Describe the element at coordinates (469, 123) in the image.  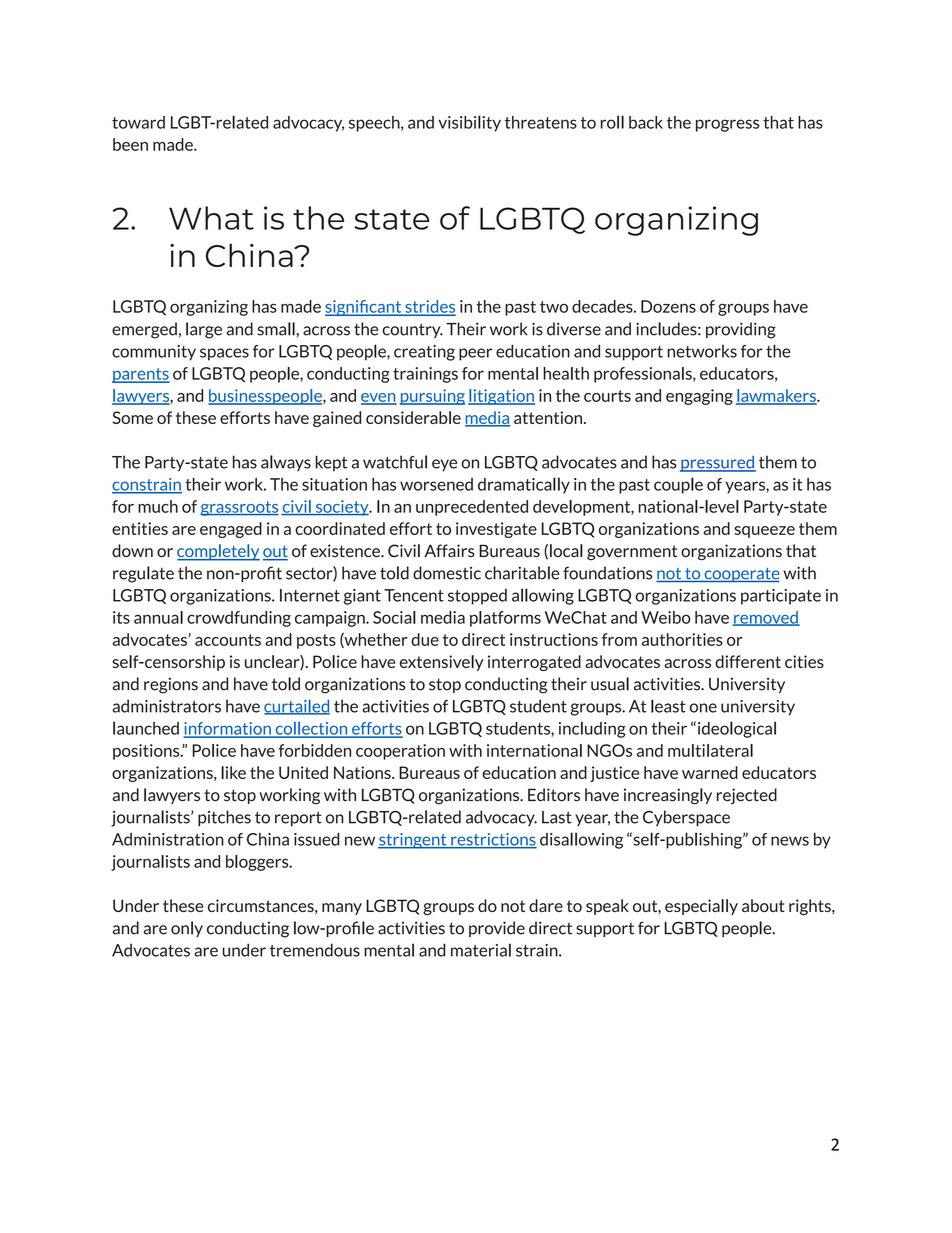
I see `visibility` at that location.
